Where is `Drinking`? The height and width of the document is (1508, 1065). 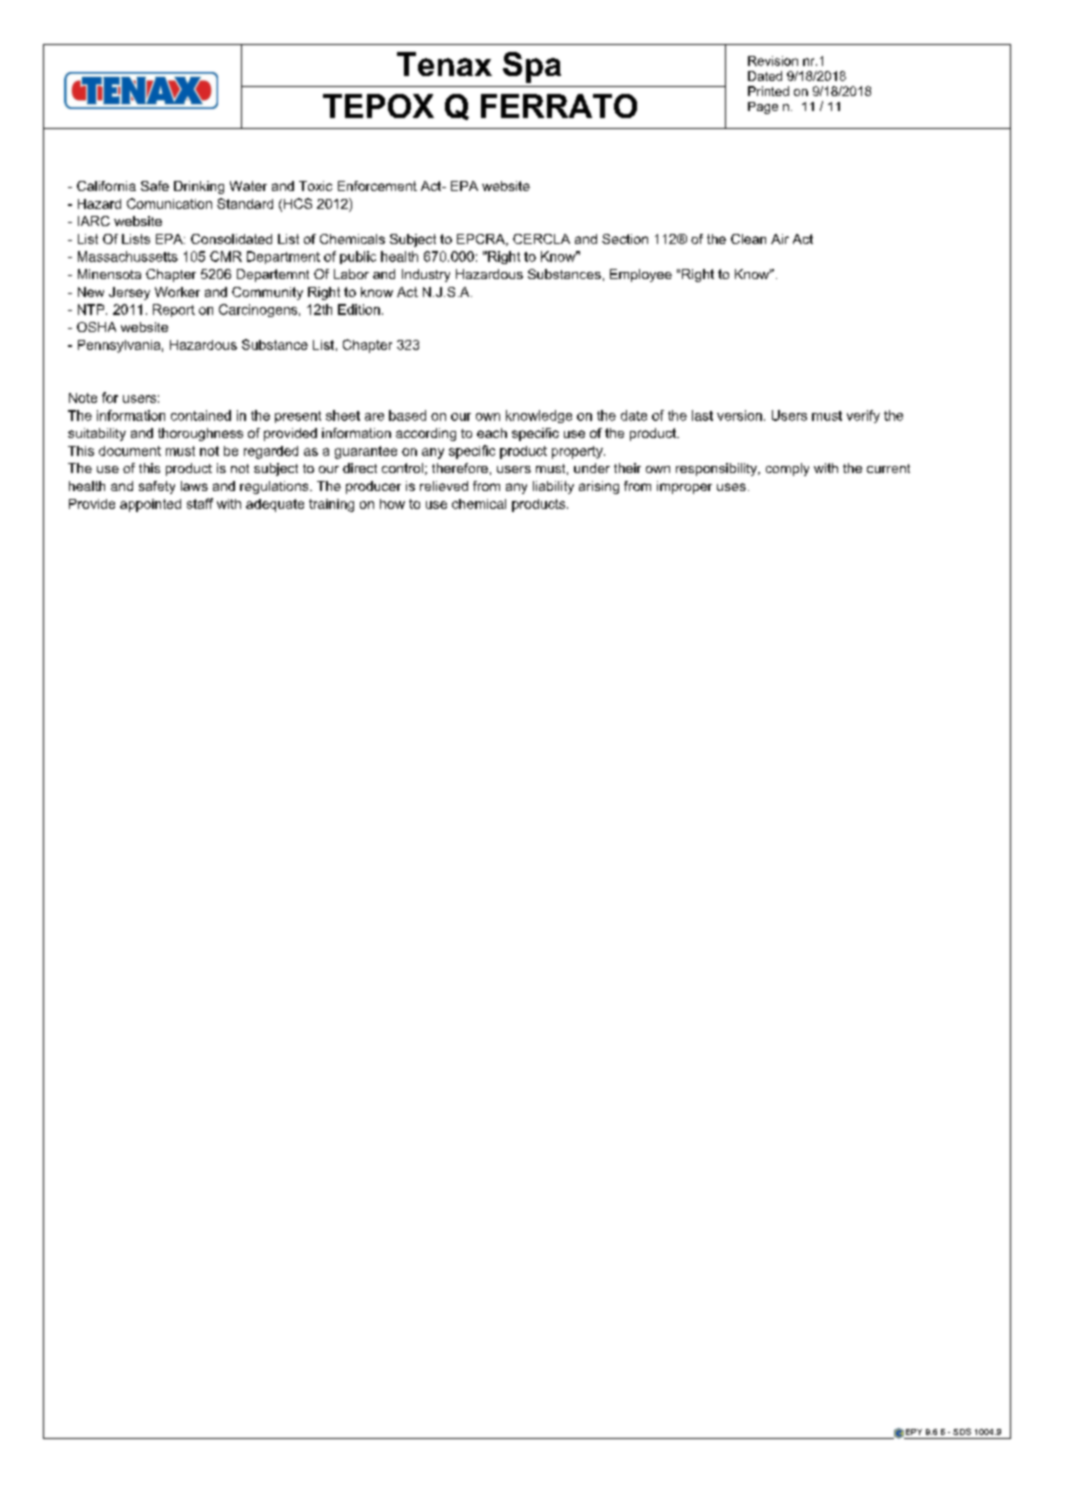 Drinking is located at coordinates (199, 187).
